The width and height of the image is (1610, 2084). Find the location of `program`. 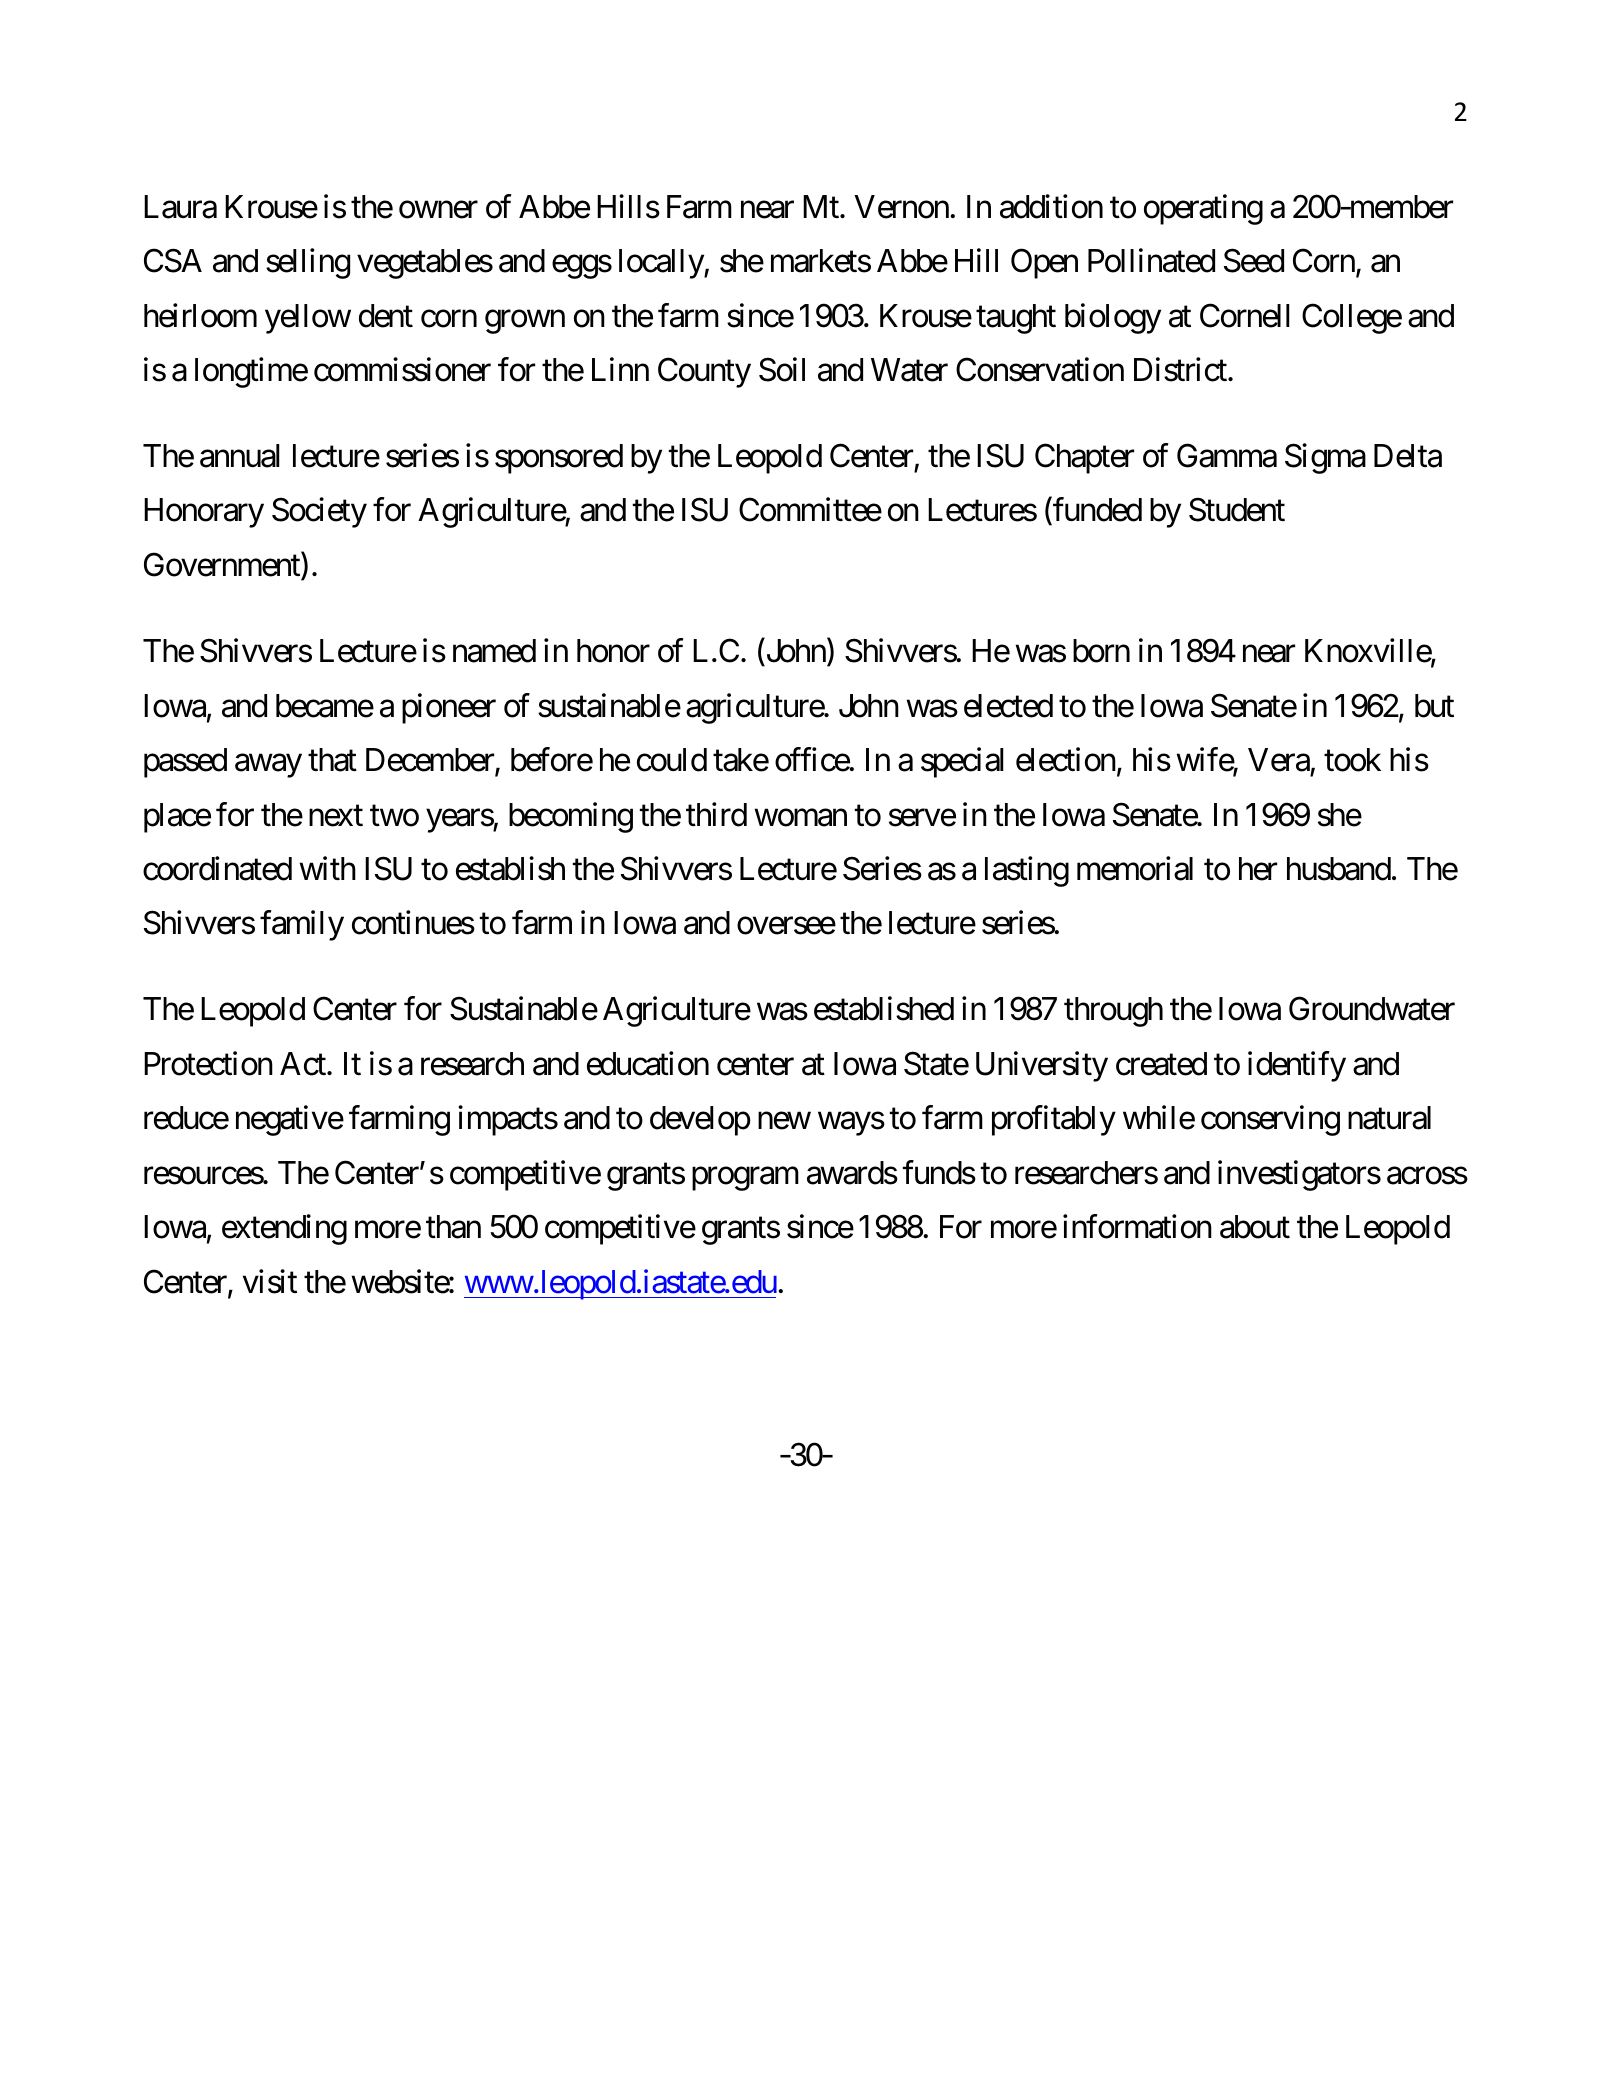

program is located at coordinates (745, 1179).
